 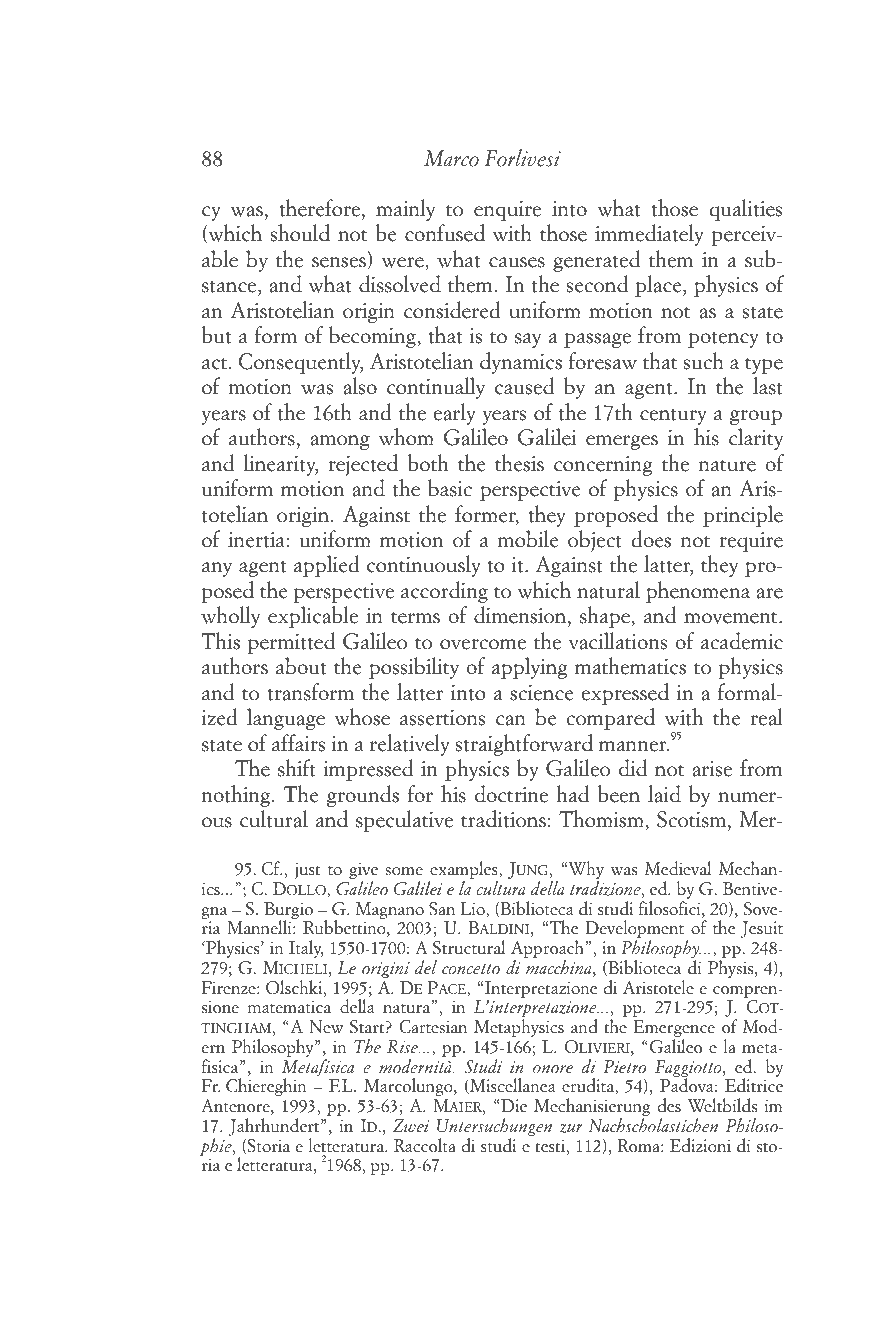 What do you see at coordinates (678, 868) in the image?
I see `Medieval` at bounding box center [678, 868].
